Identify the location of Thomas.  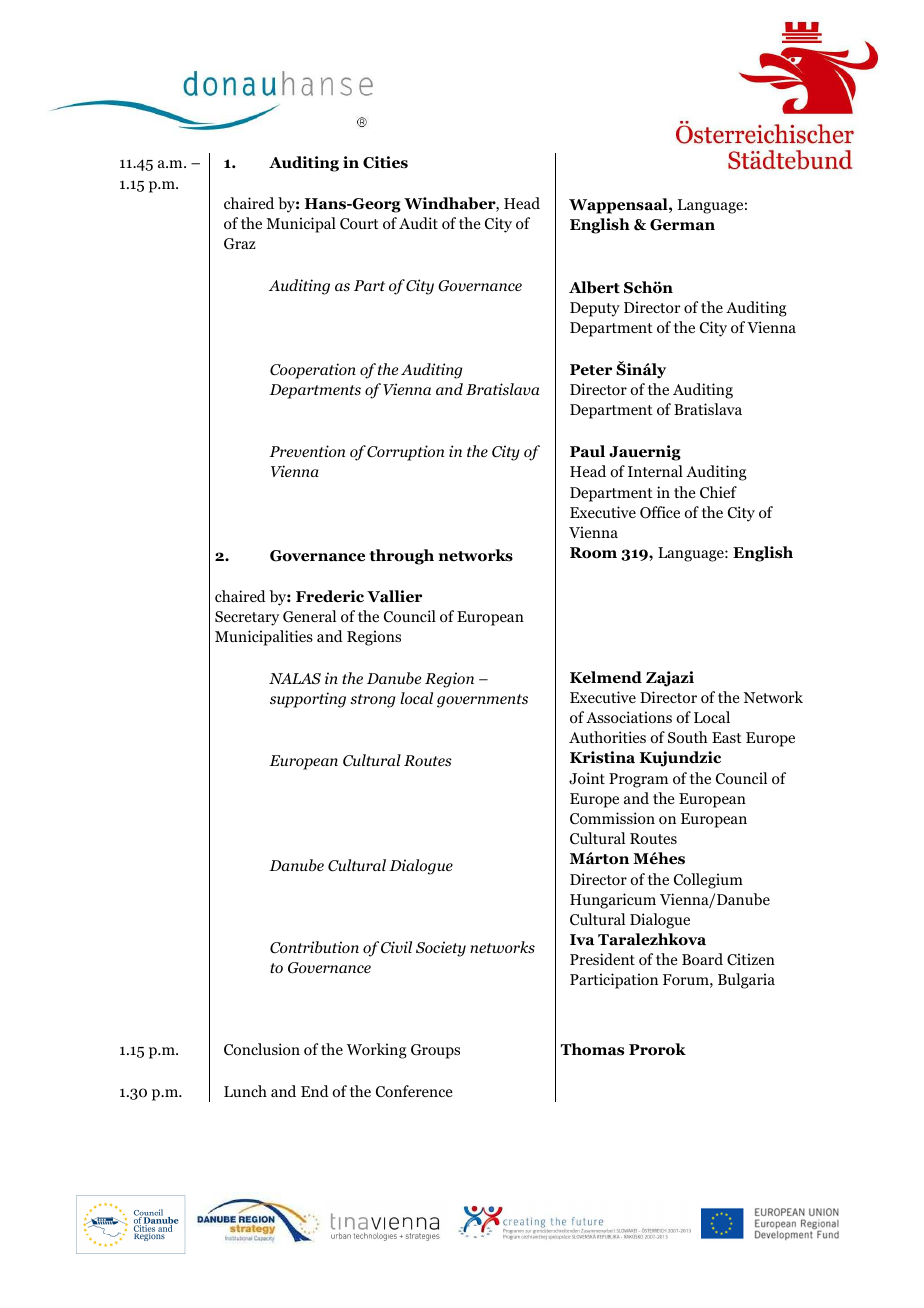
(592, 1049).
